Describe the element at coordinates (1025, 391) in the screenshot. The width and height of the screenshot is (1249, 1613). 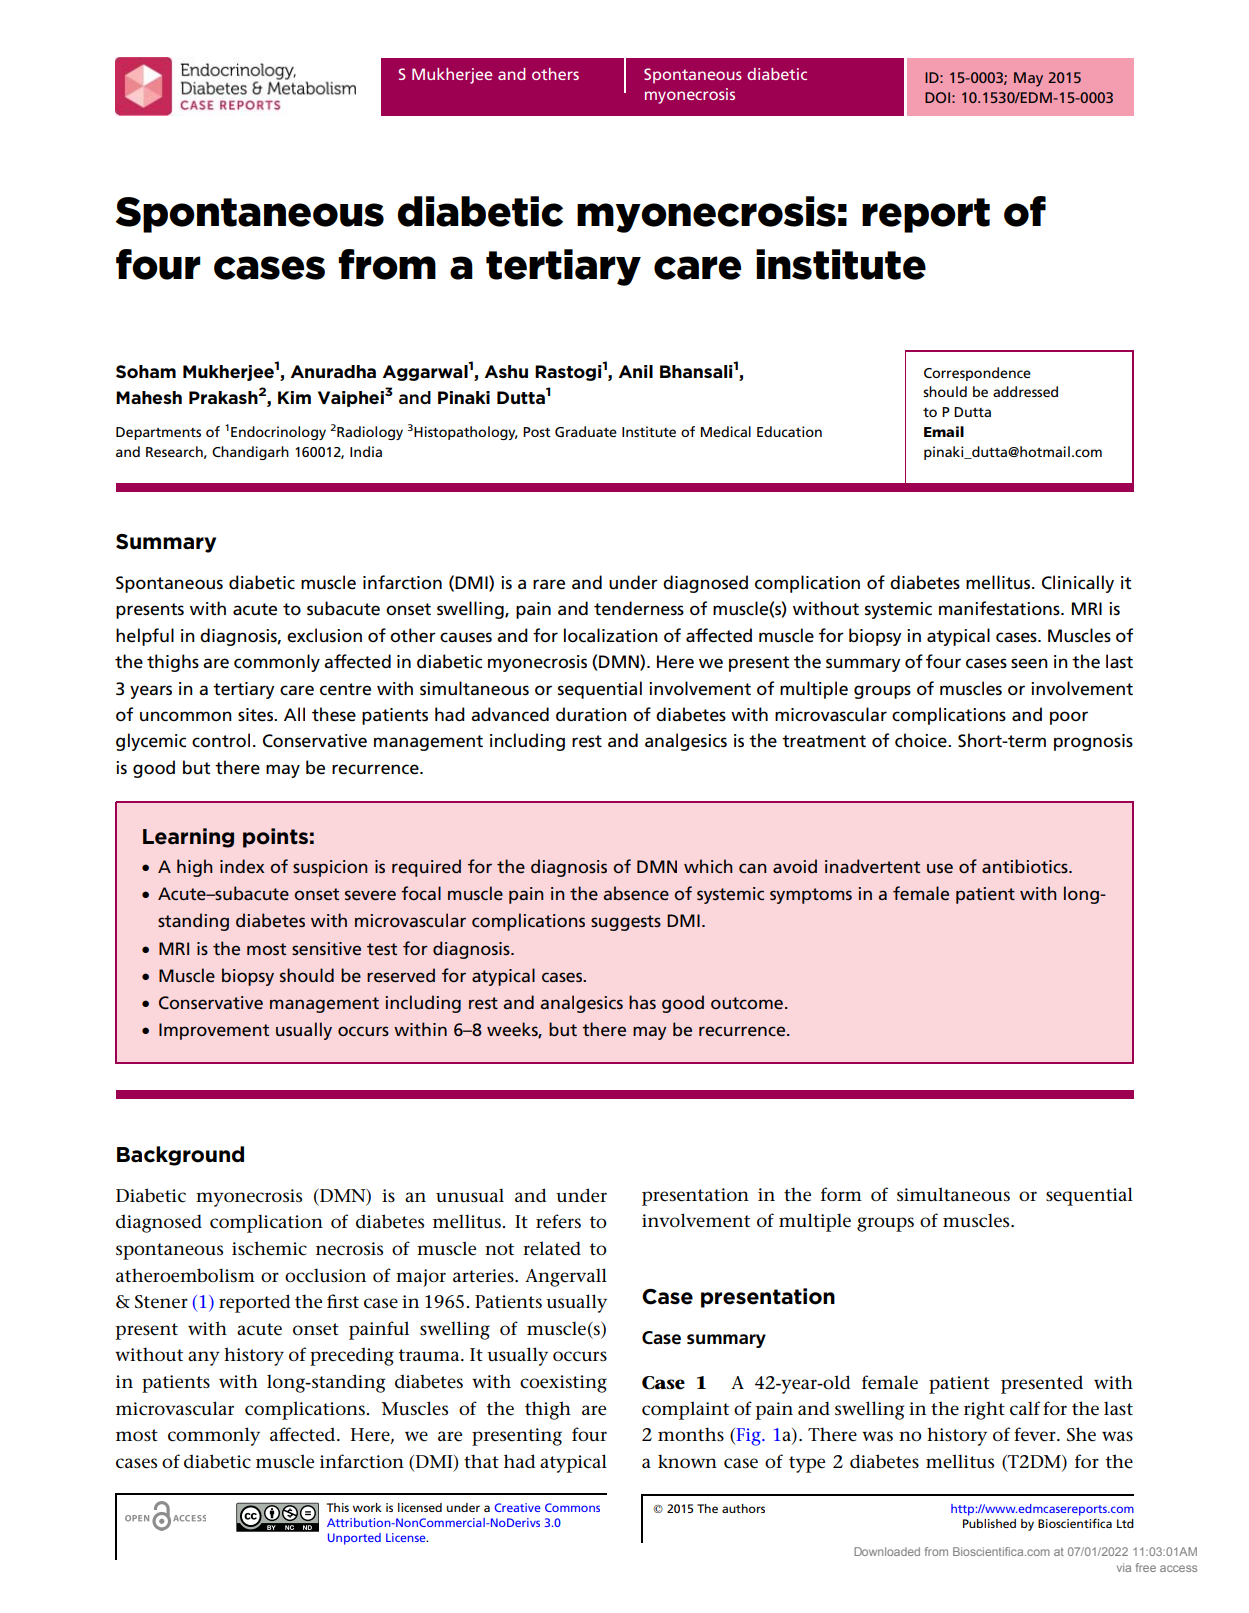
I see `addressed` at that location.
